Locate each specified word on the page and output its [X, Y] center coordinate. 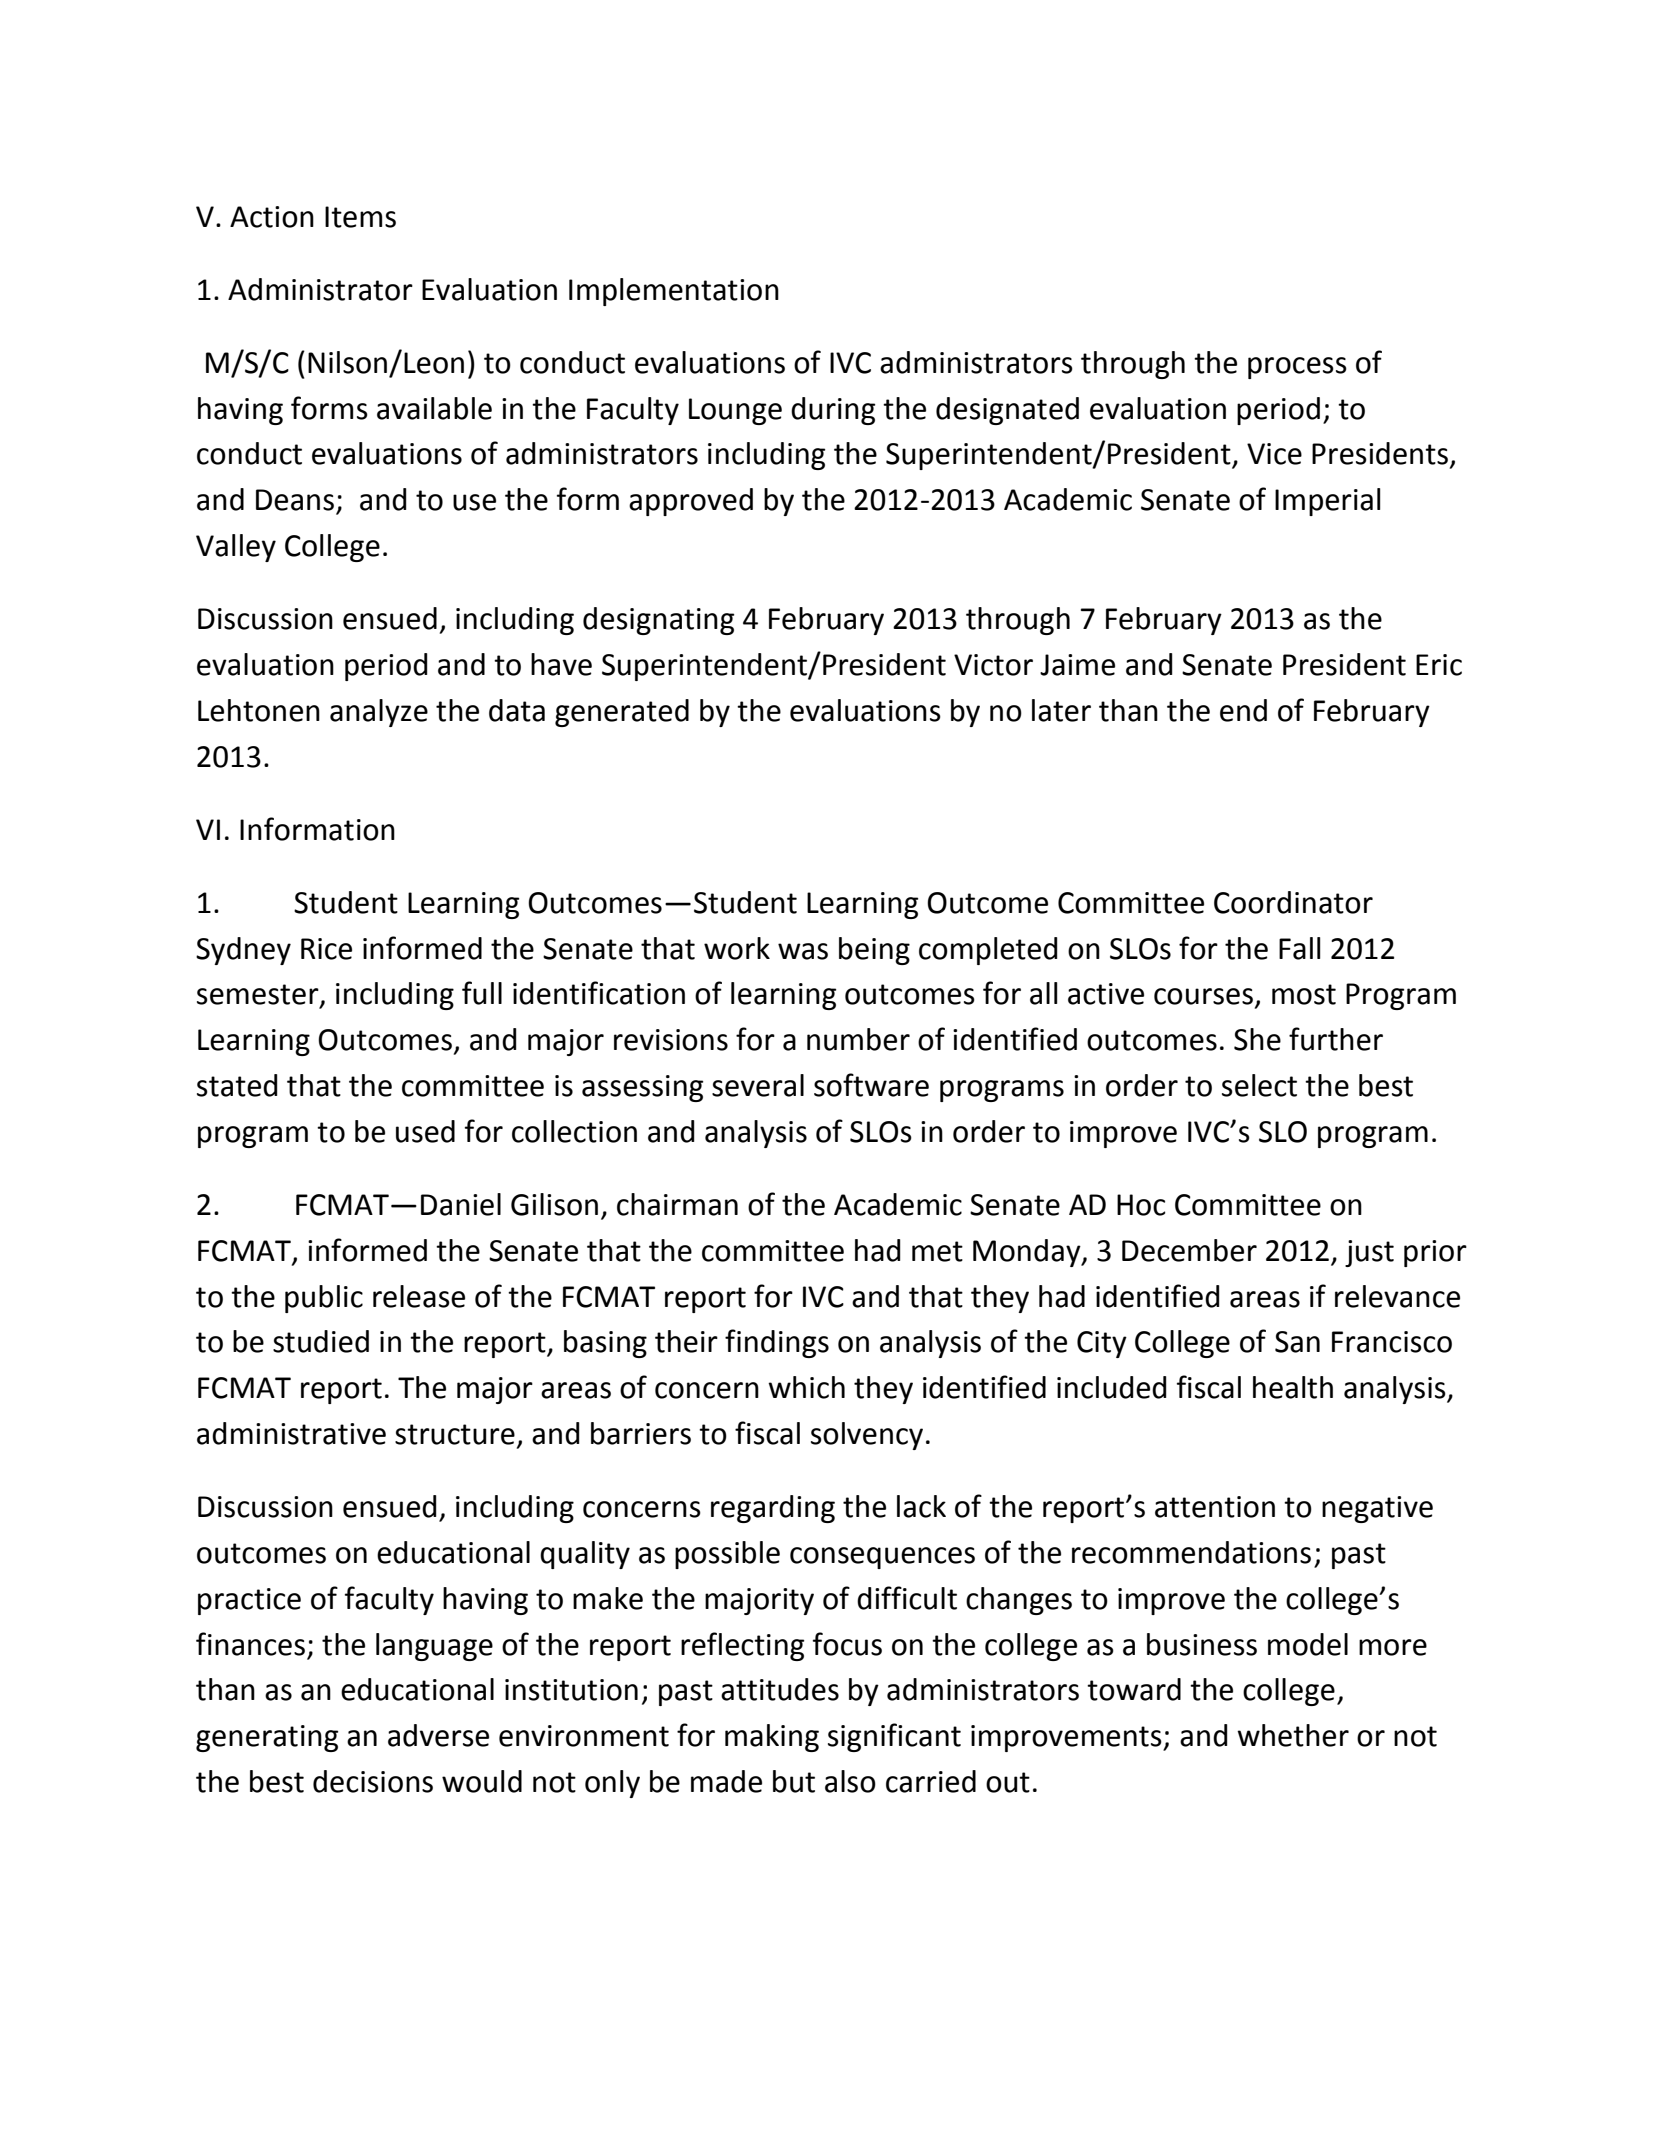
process [1297, 368]
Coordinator [1293, 902]
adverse [438, 1735]
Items [360, 217]
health [1293, 1387]
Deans [295, 500]
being [874, 951]
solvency [867, 1436]
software [871, 1085]
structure [455, 1434]
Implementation [674, 292]
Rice [326, 949]
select [1259, 1085]
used [425, 1131]
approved [691, 502]
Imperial [1327, 502]
